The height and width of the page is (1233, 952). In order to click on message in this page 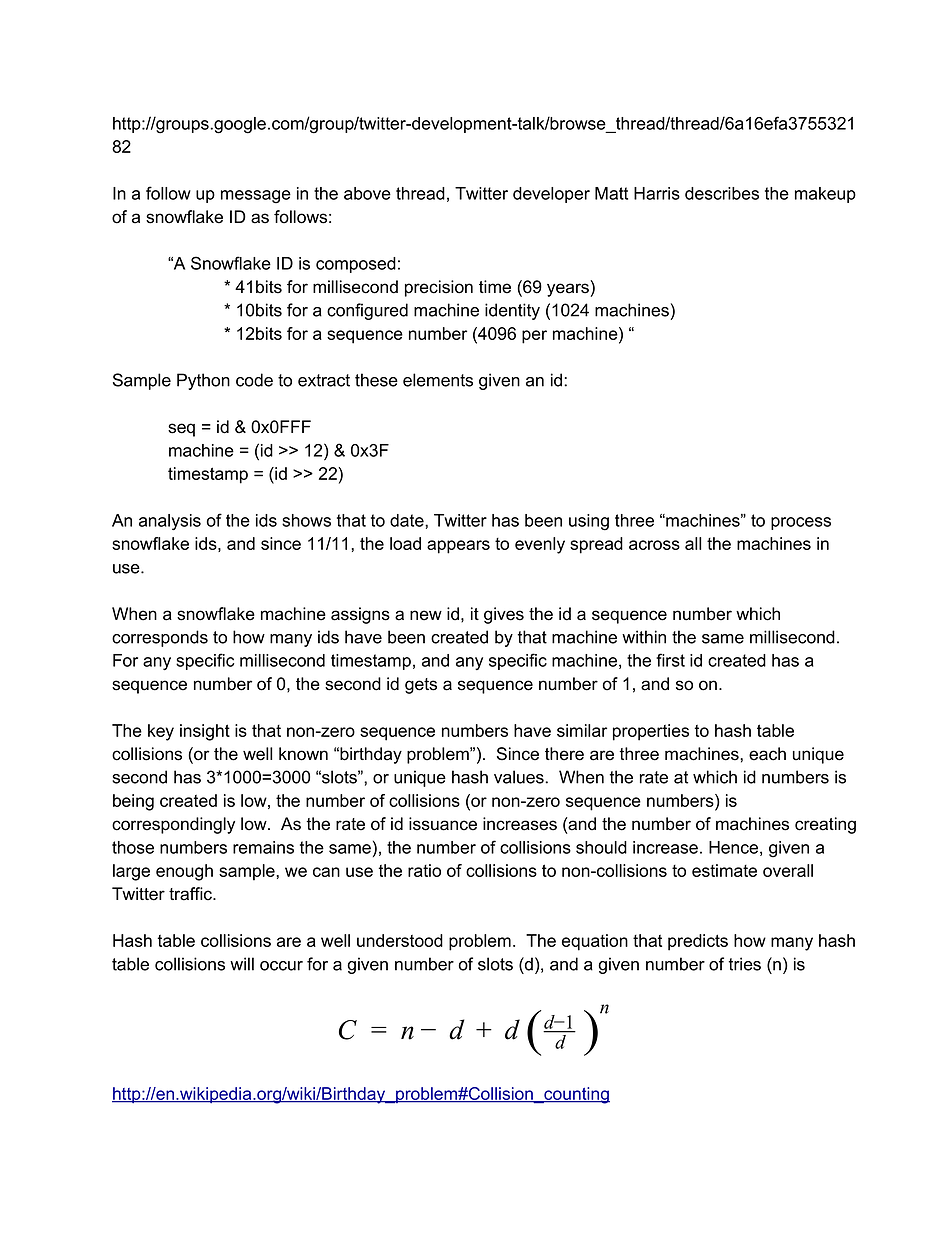, I will do `click(256, 197)`.
